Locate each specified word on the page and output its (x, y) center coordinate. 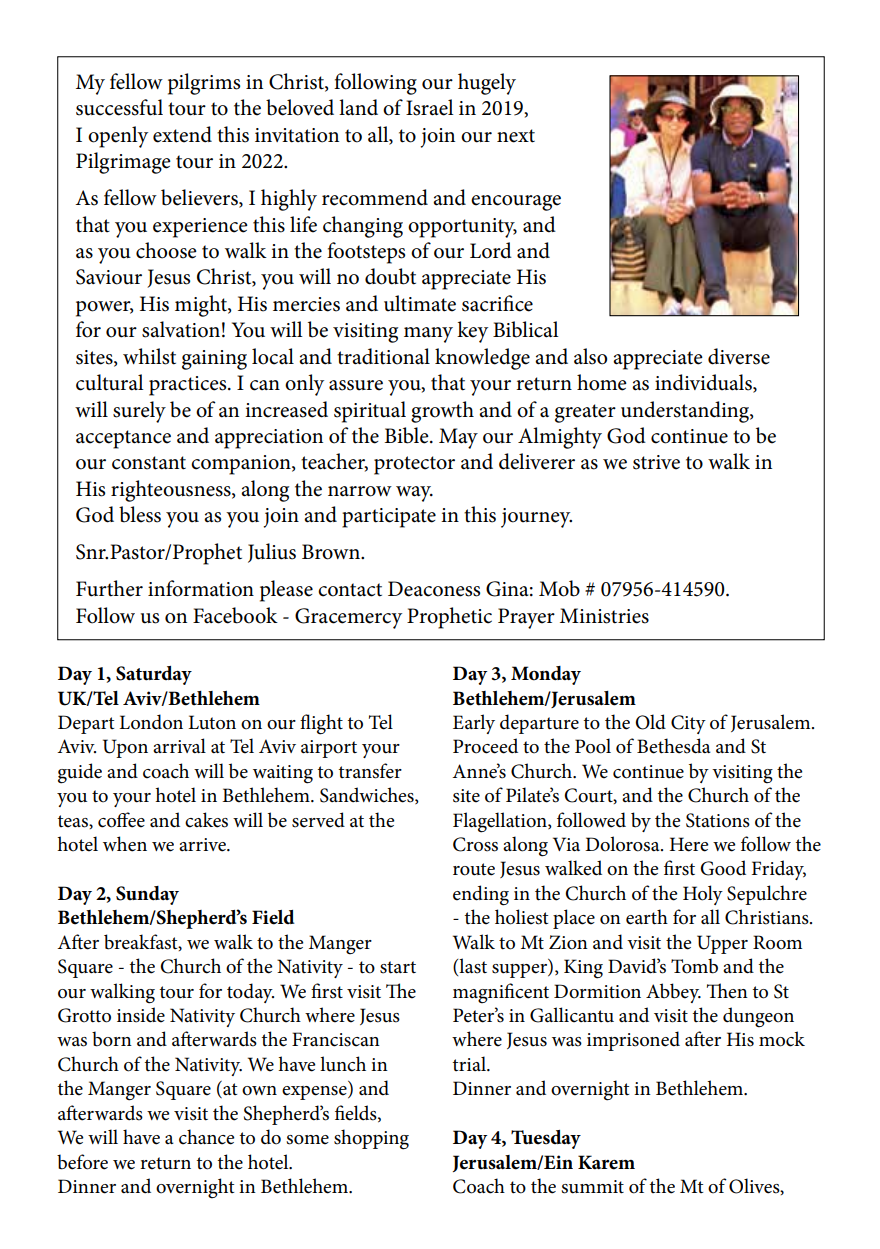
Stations (718, 820)
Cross (475, 844)
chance (207, 1137)
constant (149, 463)
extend (182, 134)
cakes (206, 820)
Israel (430, 107)
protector (414, 465)
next (516, 136)
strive (656, 462)
